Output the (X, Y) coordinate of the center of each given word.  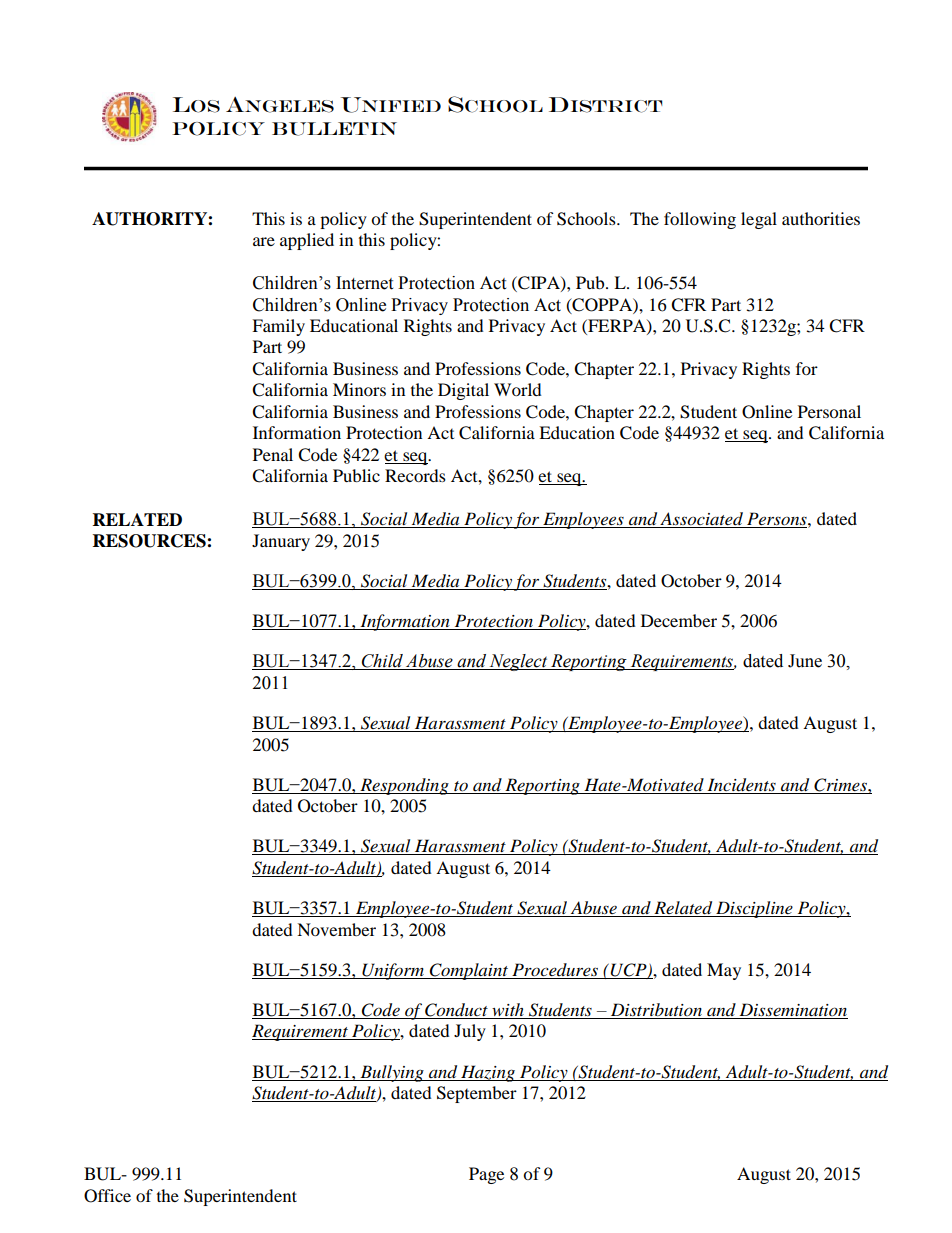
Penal (273, 454)
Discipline (754, 909)
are (264, 241)
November (336, 929)
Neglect (518, 662)
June (805, 661)
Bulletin (334, 129)
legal (759, 220)
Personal (829, 411)
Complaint (469, 971)
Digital (463, 391)
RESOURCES (150, 541)
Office (107, 1196)
